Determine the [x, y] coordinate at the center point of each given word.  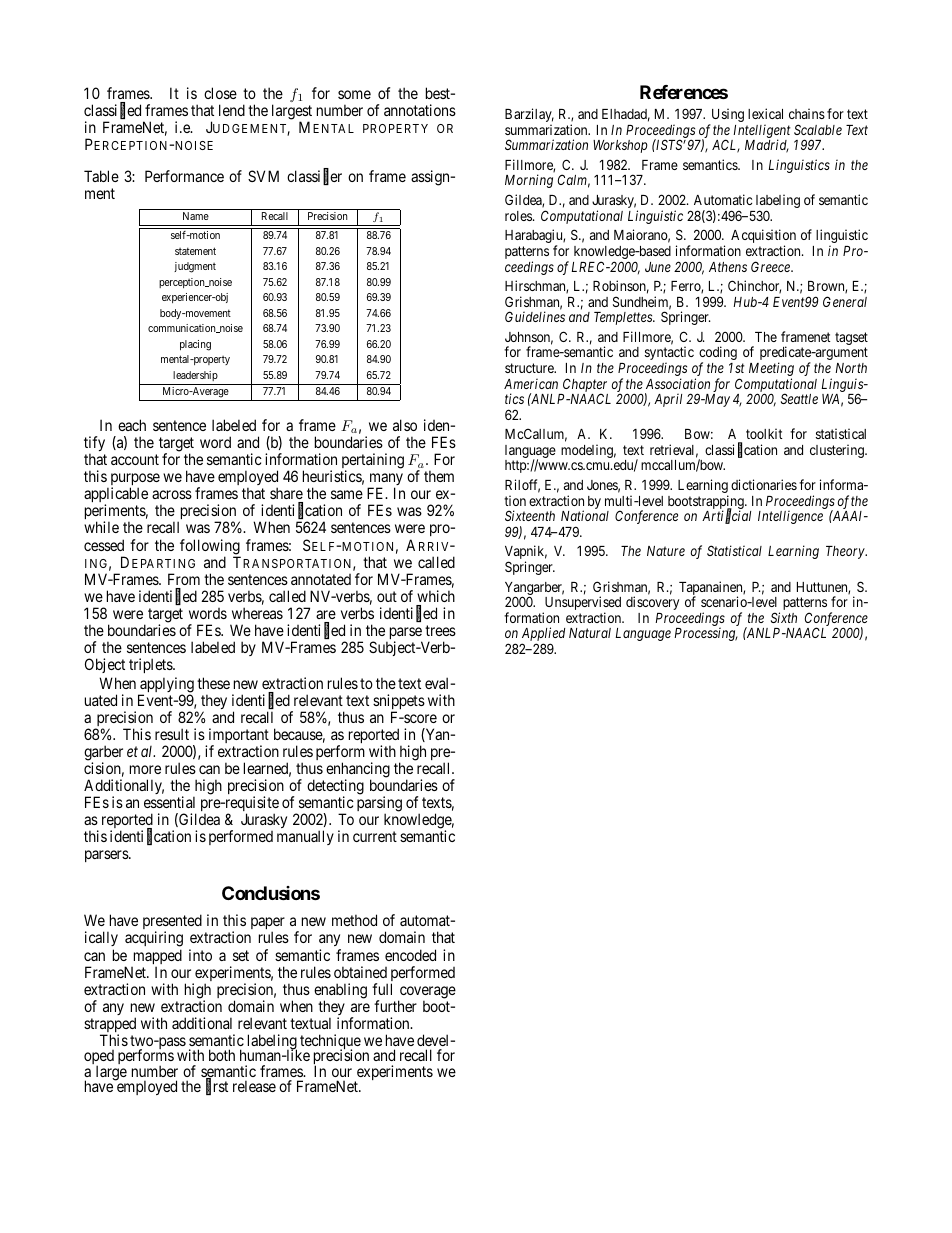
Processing [706, 634]
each [132, 425]
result [172, 734]
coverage [427, 993]
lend [232, 110]
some [354, 94]
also [405, 425]
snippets [399, 703]
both [222, 1055]
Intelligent [761, 132]
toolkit [764, 433]
